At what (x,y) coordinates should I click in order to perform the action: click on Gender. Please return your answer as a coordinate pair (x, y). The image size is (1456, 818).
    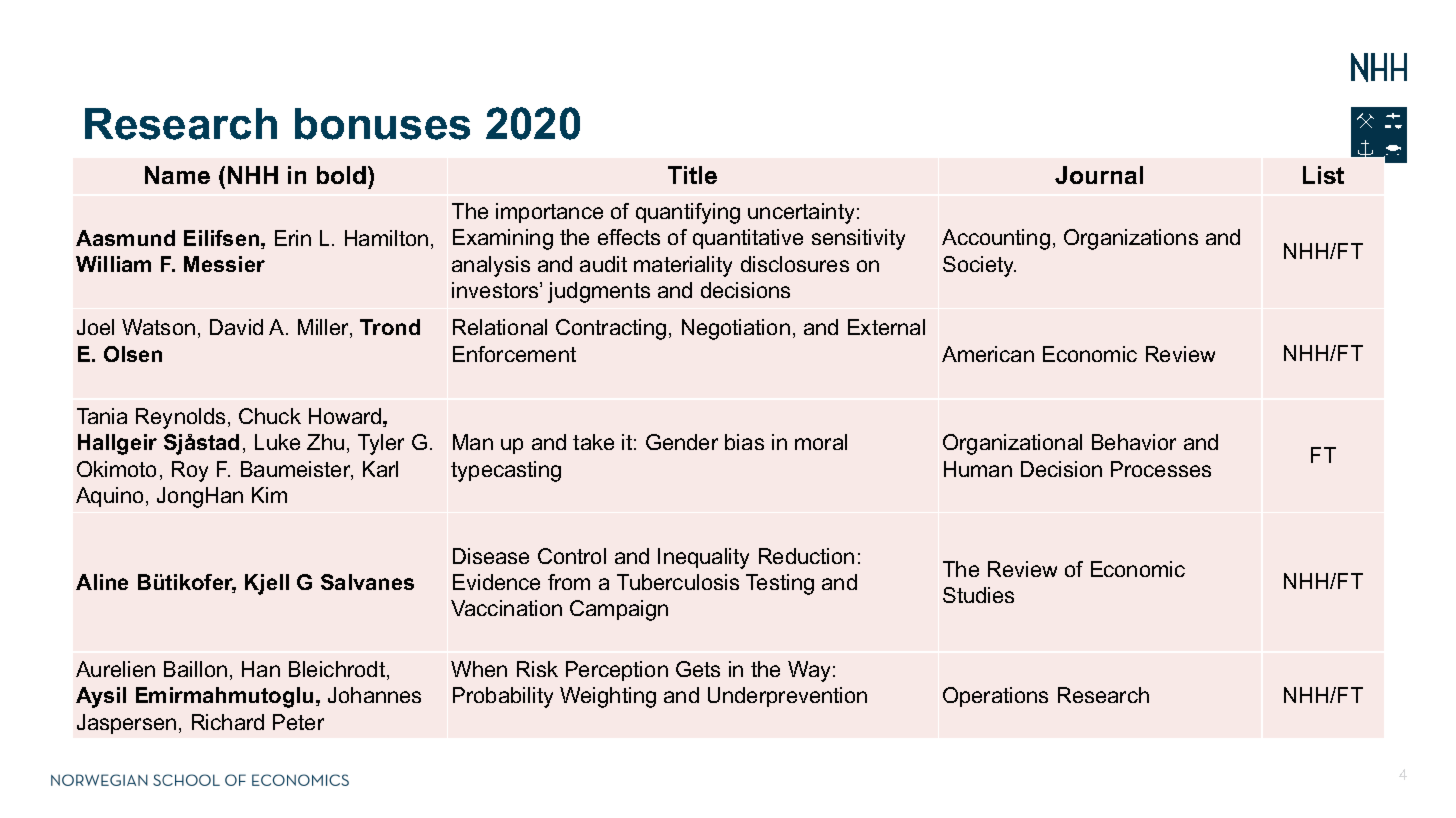
    Looking at the image, I should click on (682, 442).
